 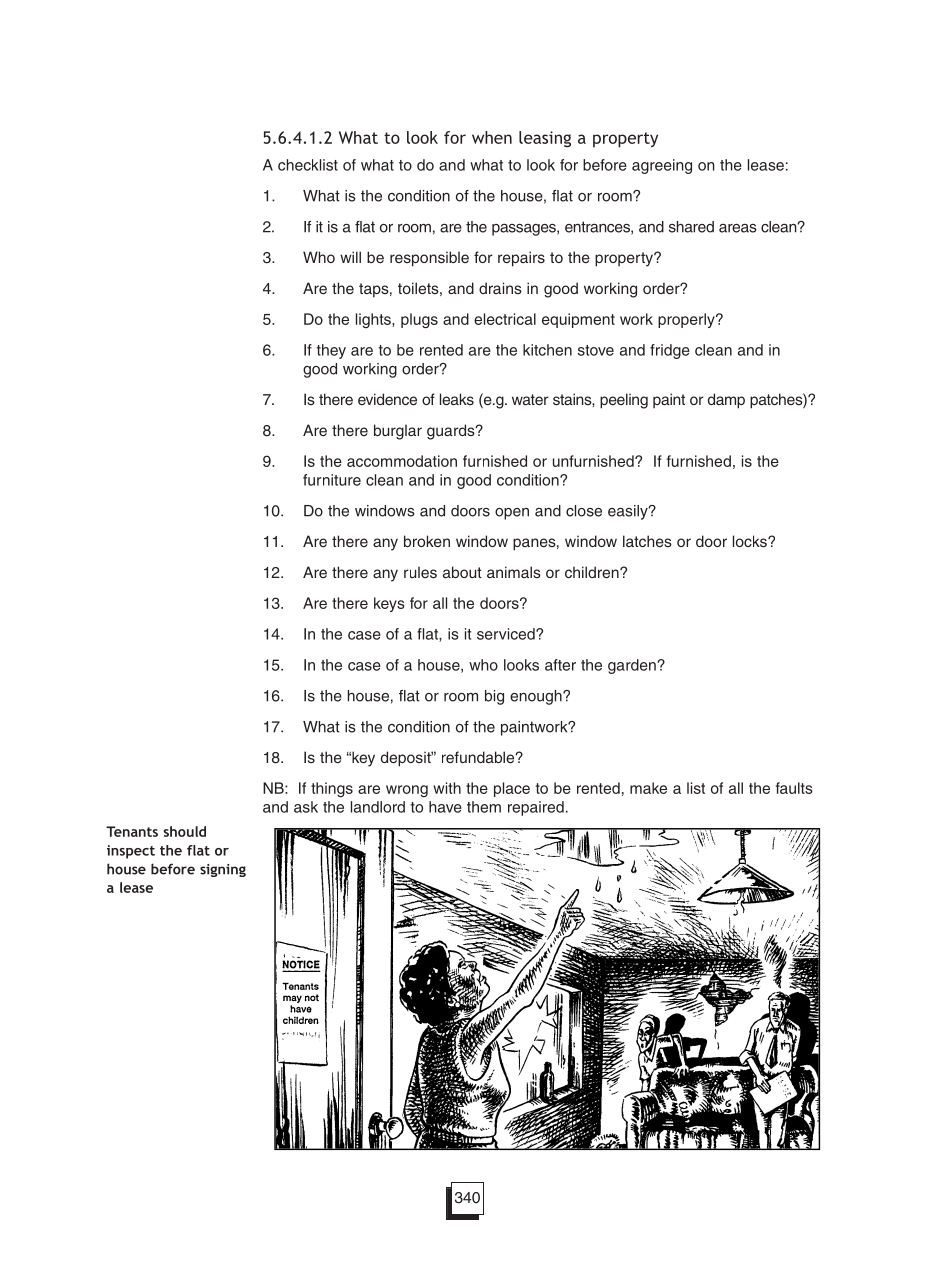 What do you see at coordinates (445, 807) in the screenshot?
I see `have` at bounding box center [445, 807].
